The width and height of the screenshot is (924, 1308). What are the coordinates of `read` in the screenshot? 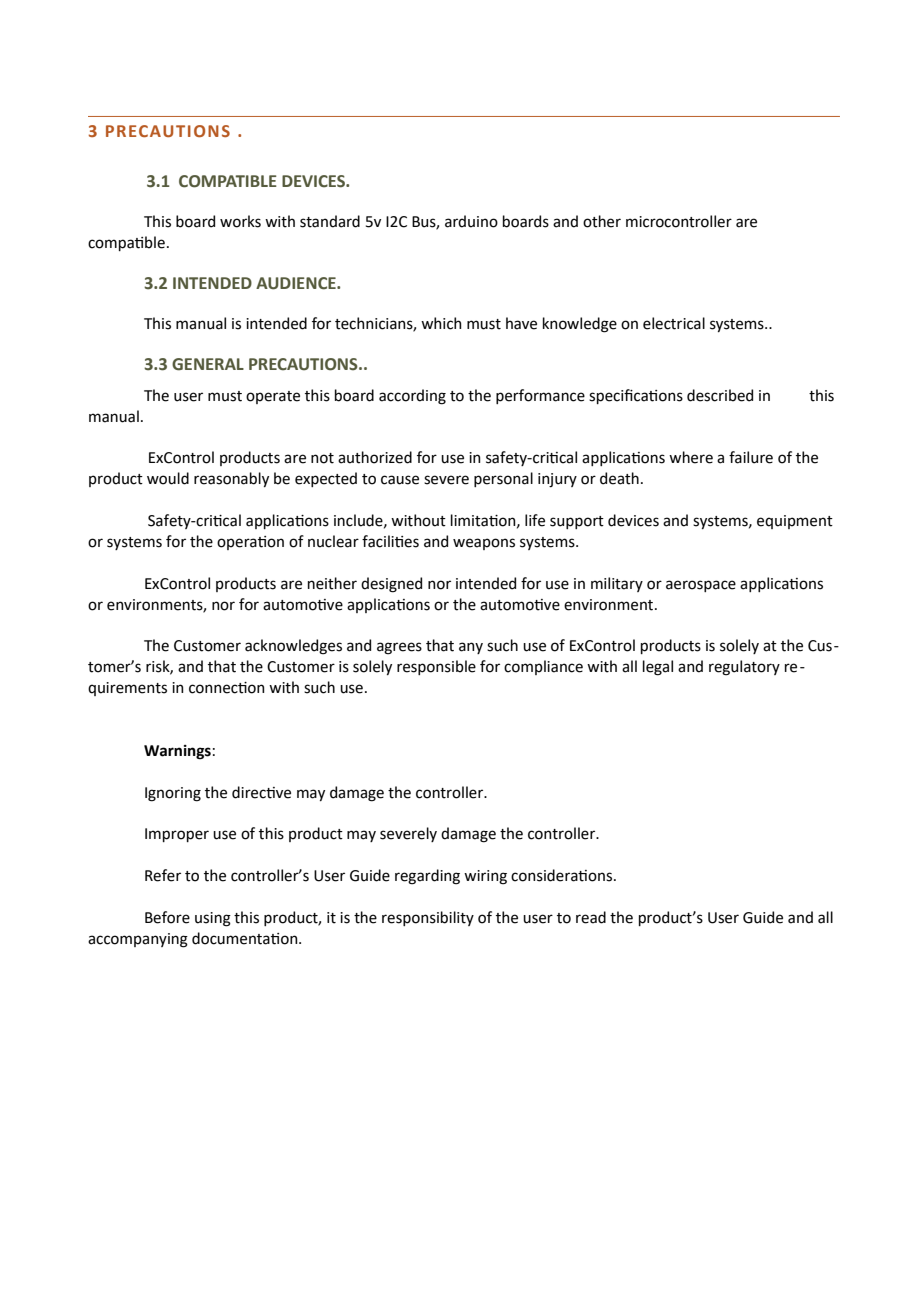 It's located at (591, 917).
